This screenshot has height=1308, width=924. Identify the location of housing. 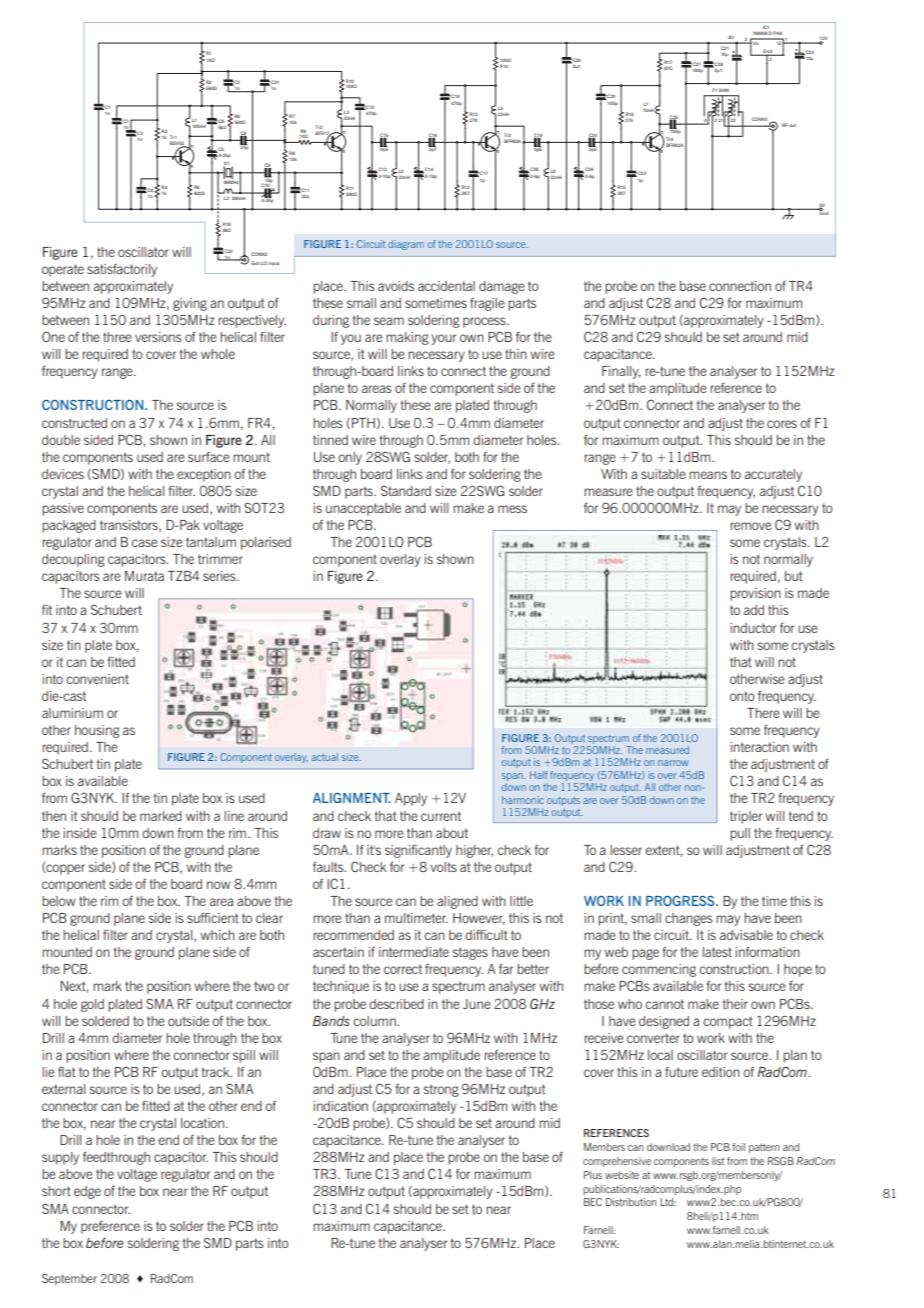
(97, 731).
